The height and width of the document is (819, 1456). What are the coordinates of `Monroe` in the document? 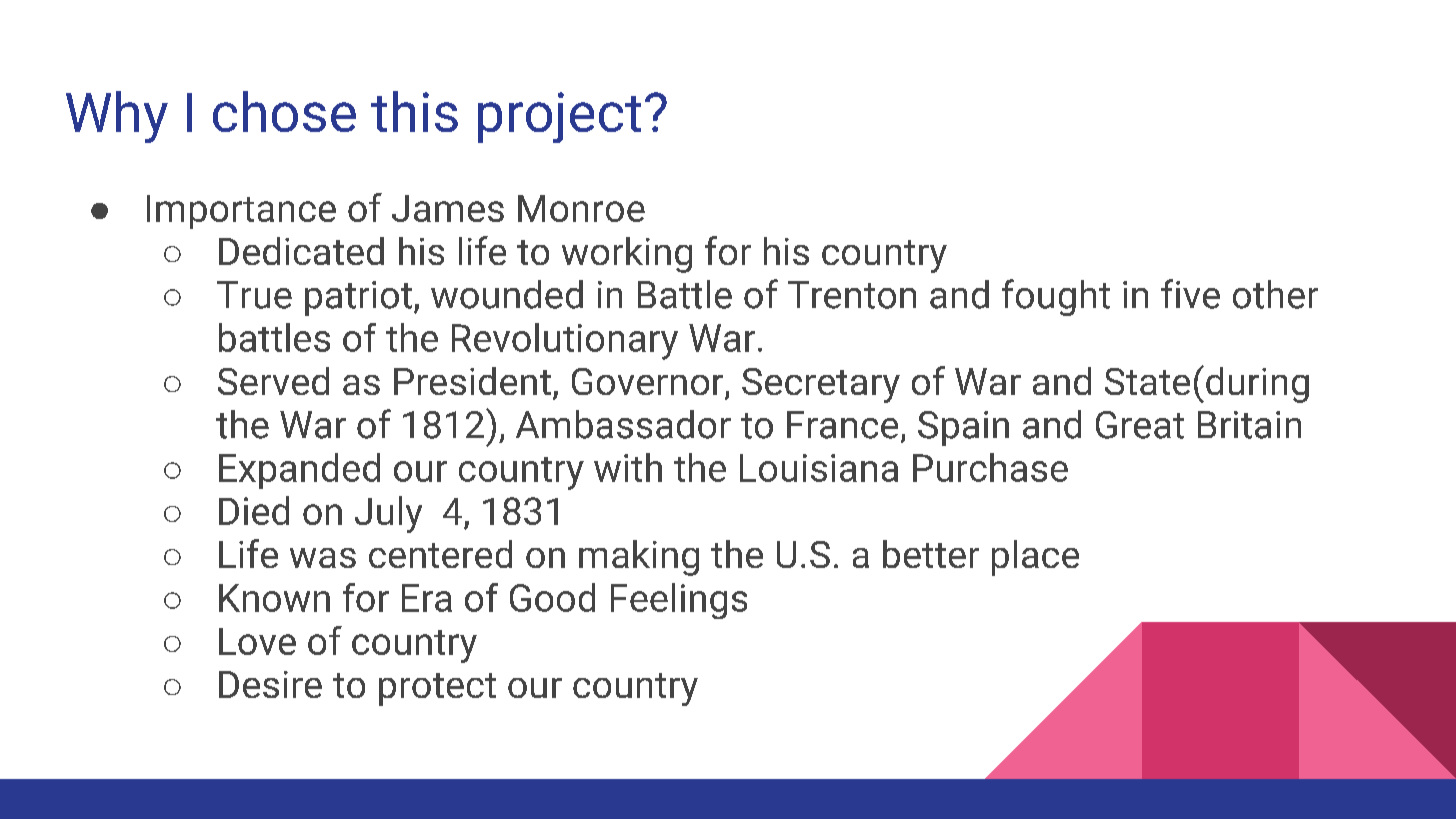 It's located at (581, 208).
